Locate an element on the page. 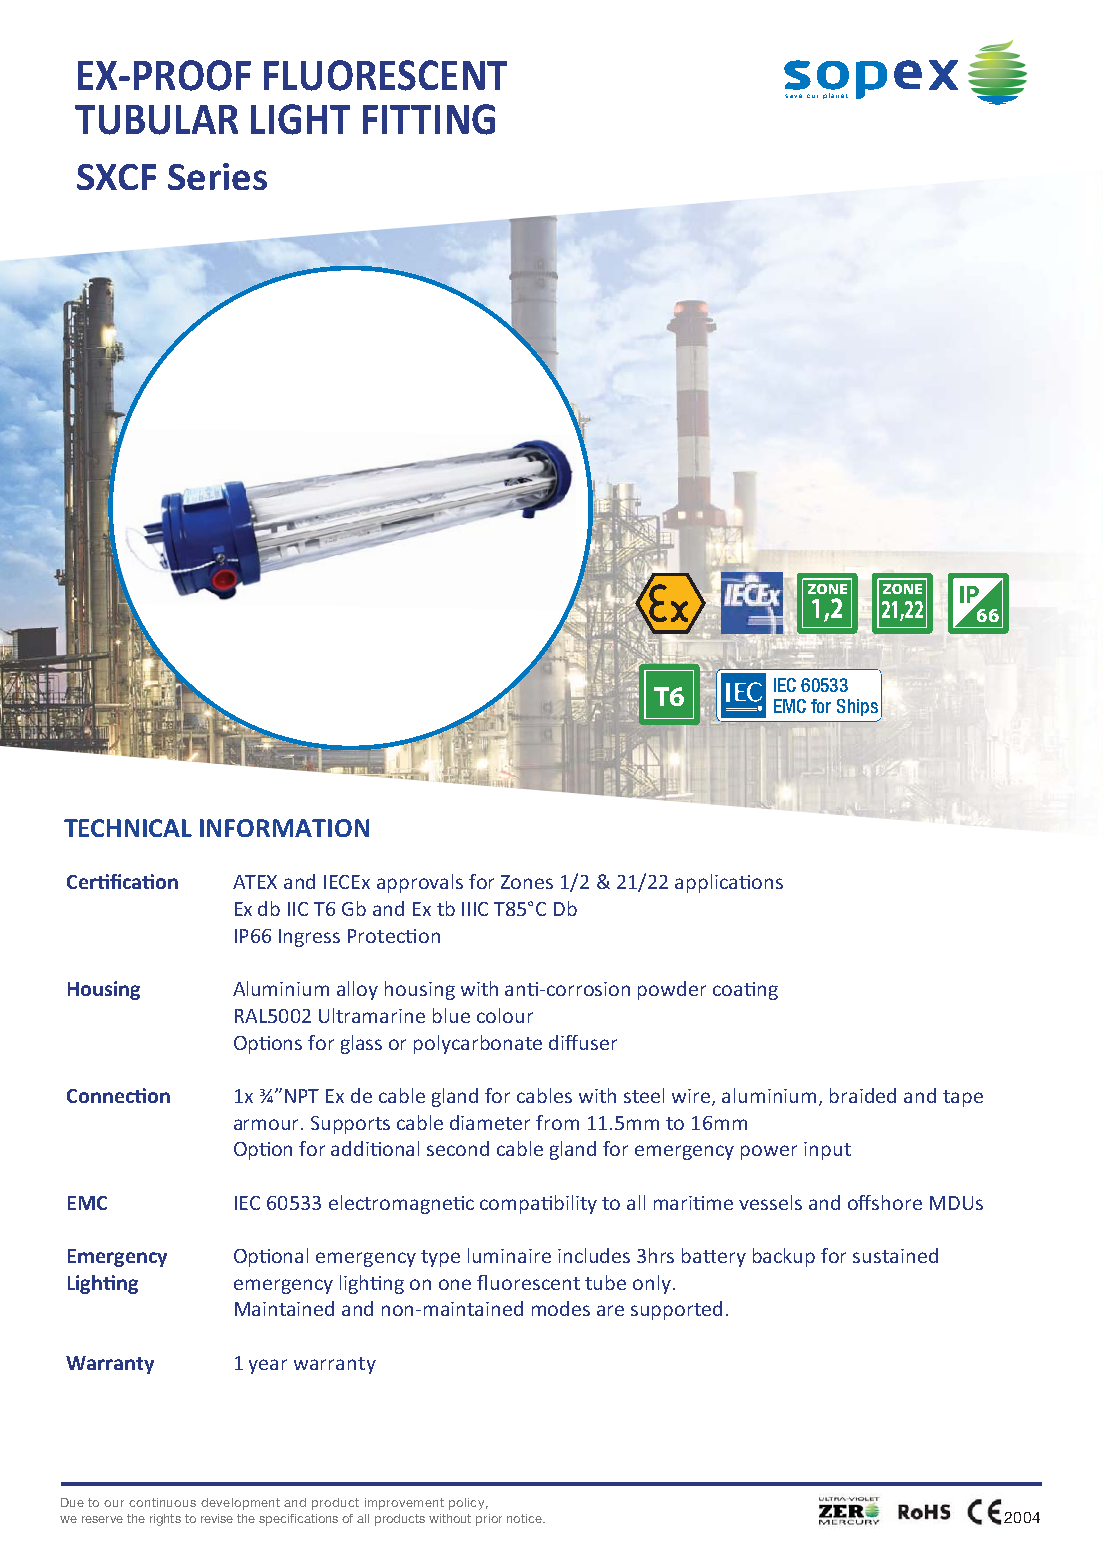 This page has height=1560, width=1103. colour is located at coordinates (505, 1015).
